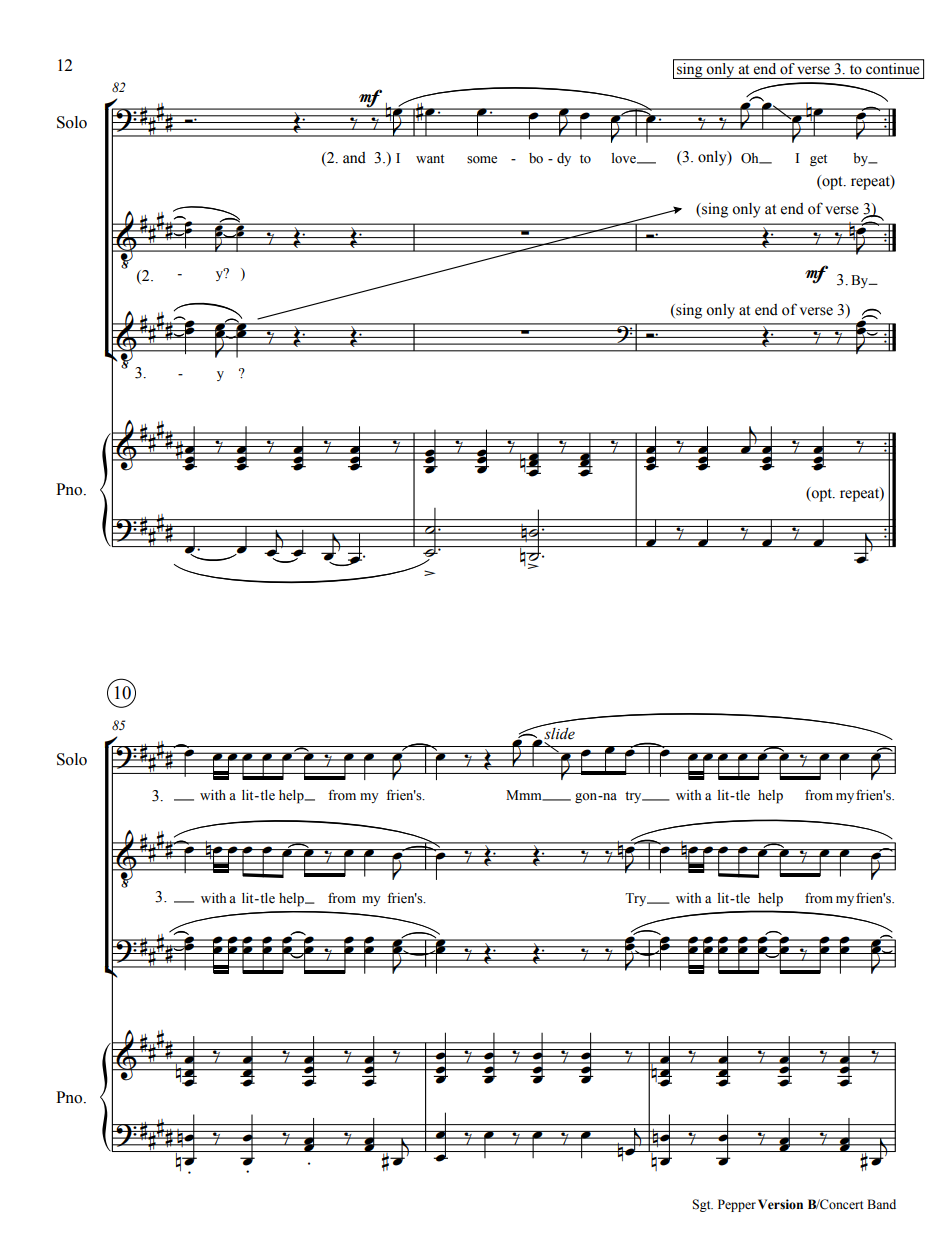 The height and width of the screenshot is (1233, 952). Describe the element at coordinates (525, 795) in the screenshot. I see `Mmm` at that location.
